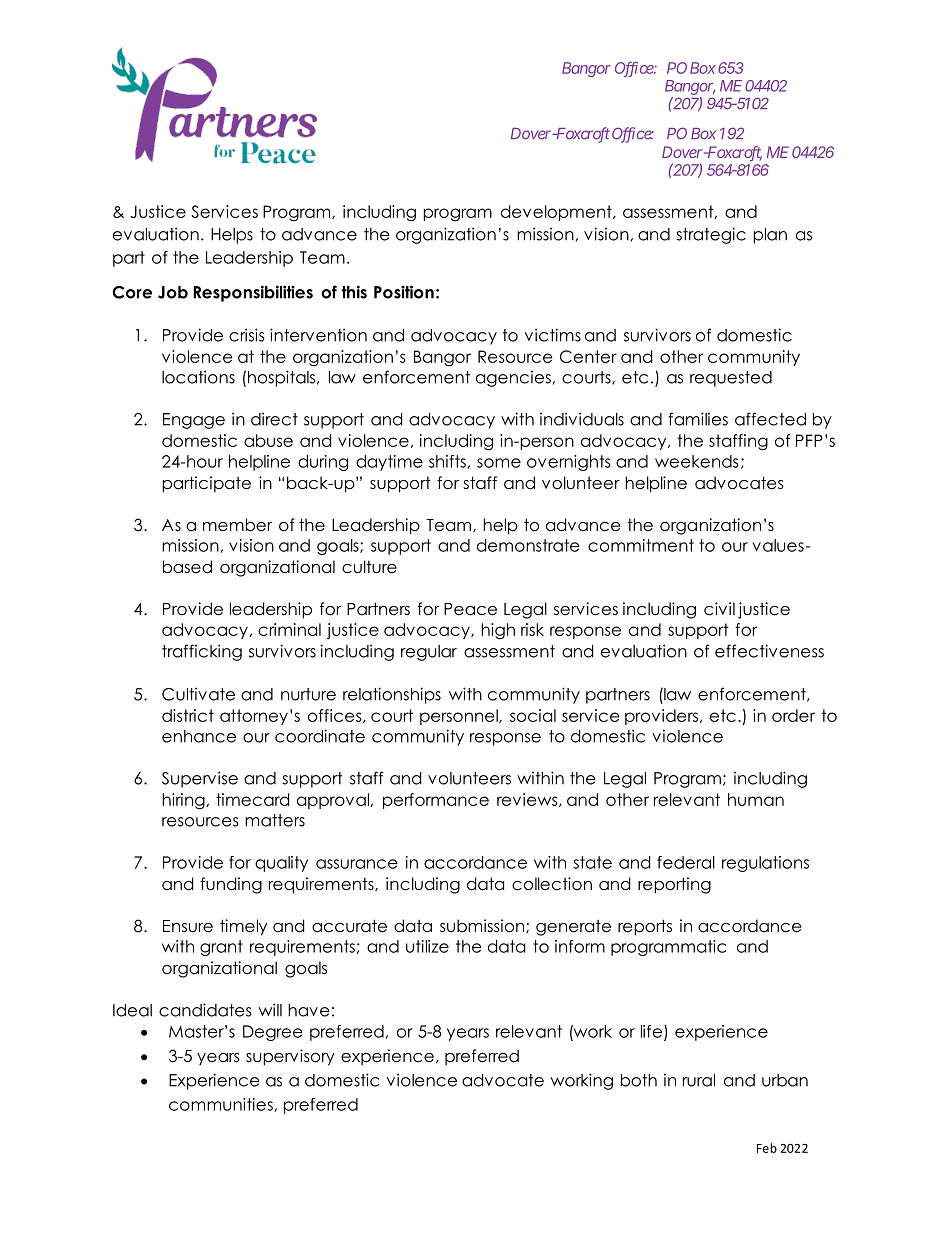  What do you see at coordinates (222, 1105) in the page?
I see `communities` at bounding box center [222, 1105].
